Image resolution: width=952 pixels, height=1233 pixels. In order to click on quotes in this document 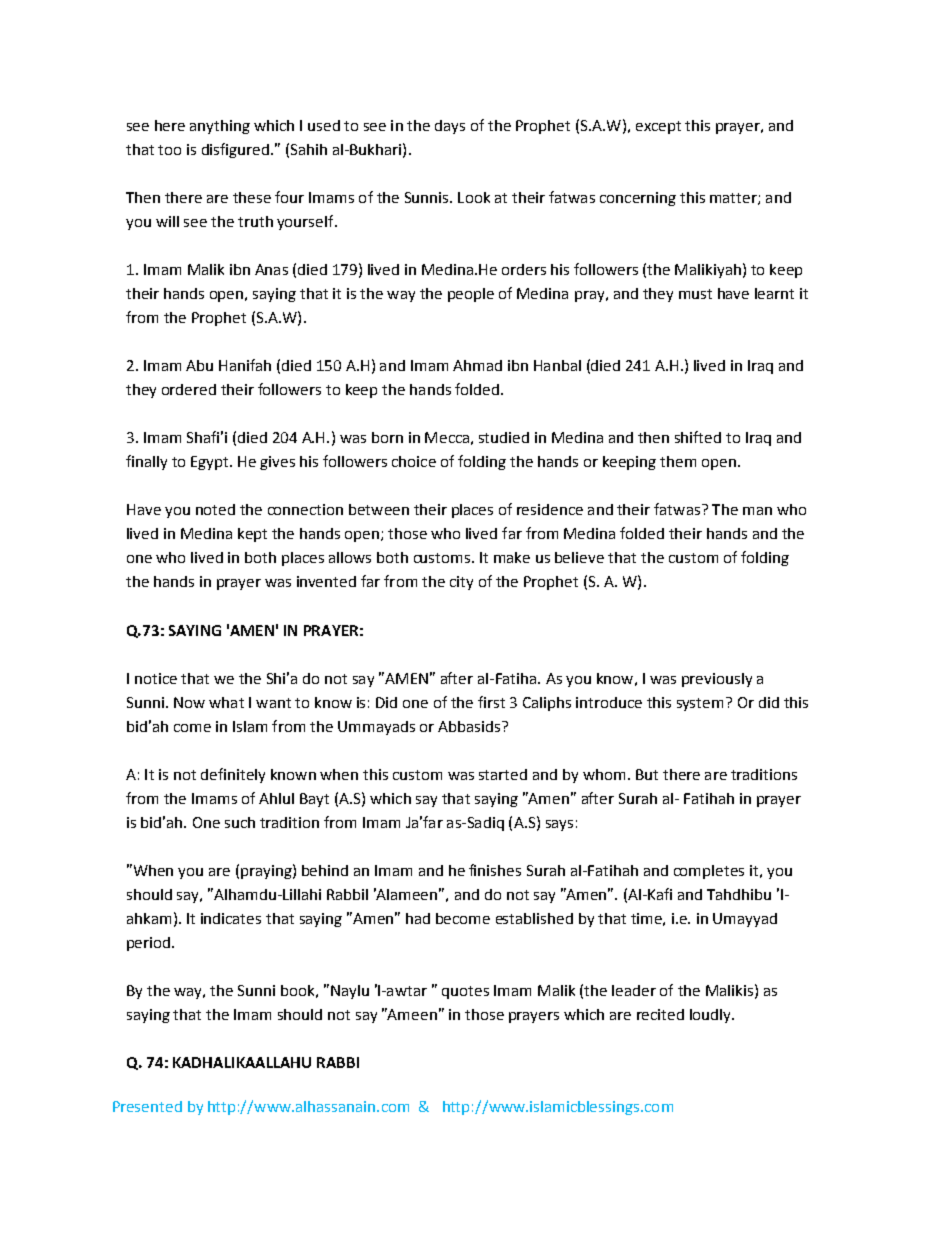, I will do `click(465, 992)`.
